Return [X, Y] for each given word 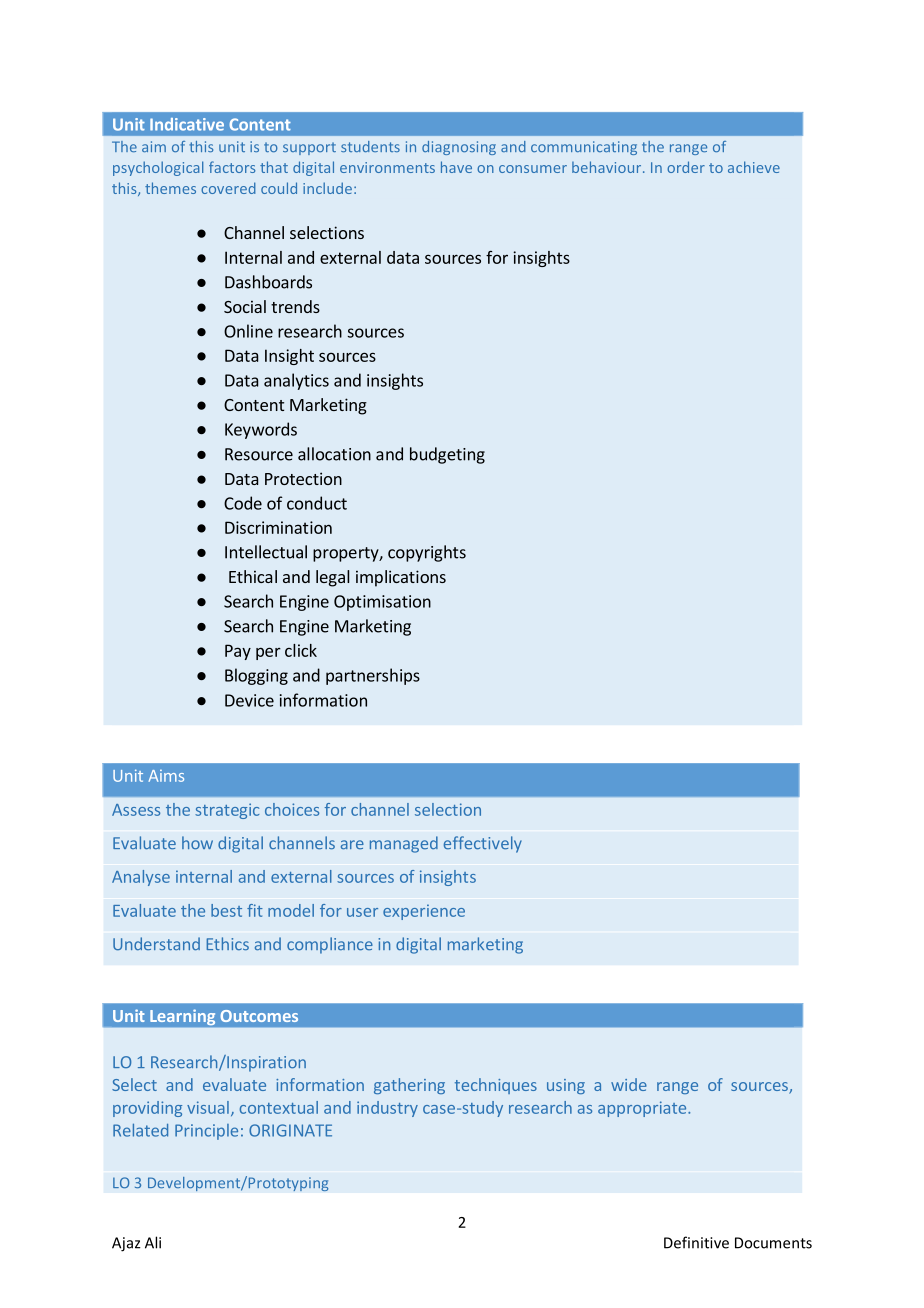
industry [387, 1109]
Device [249, 700]
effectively [483, 844]
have [456, 167]
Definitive [696, 1242]
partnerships [373, 676]
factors [232, 167]
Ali [153, 1242]
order [686, 167]
